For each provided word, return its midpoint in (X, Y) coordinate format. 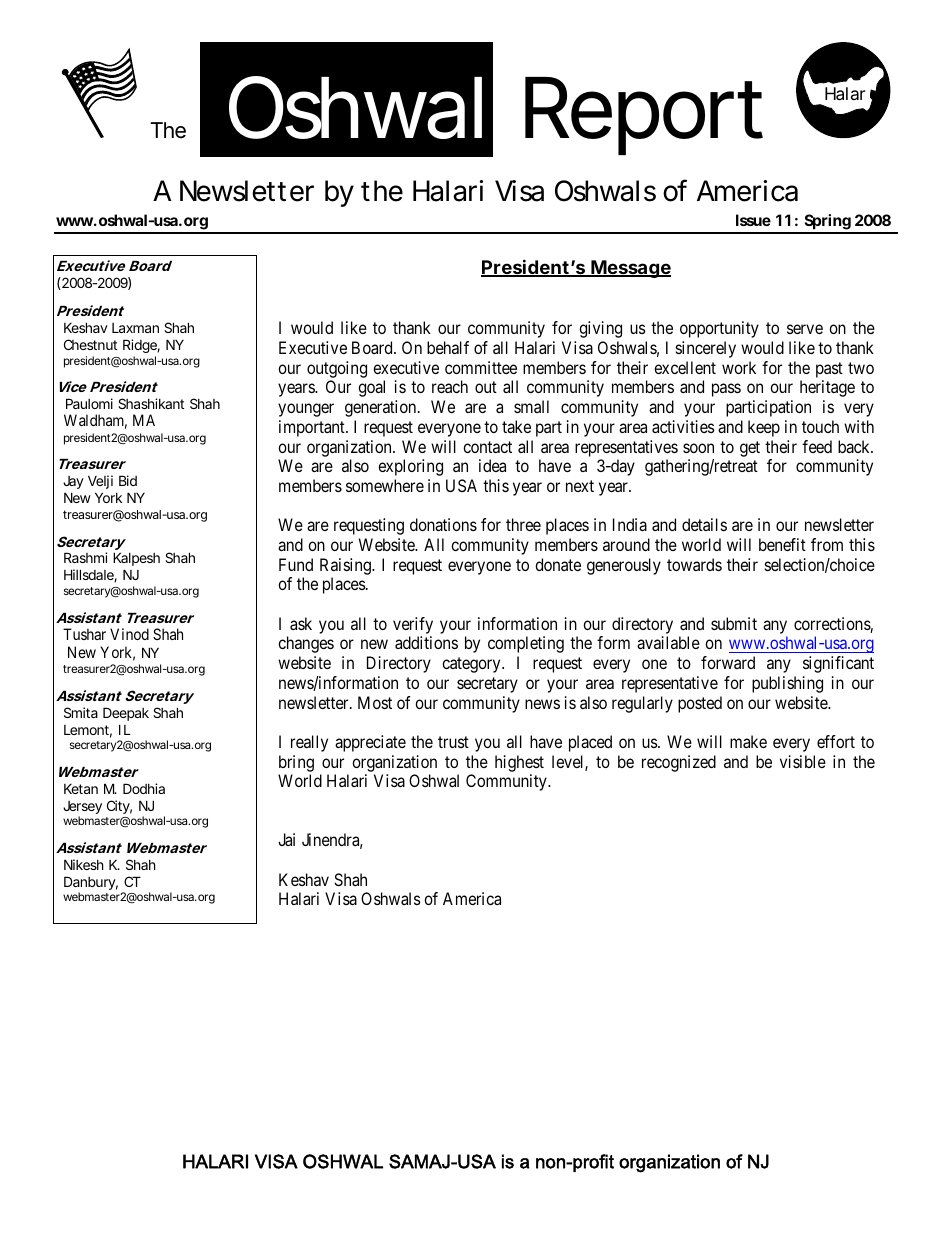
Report (644, 116)
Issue (753, 220)
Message (630, 269)
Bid (128, 480)
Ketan (81, 789)
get (750, 449)
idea (492, 465)
